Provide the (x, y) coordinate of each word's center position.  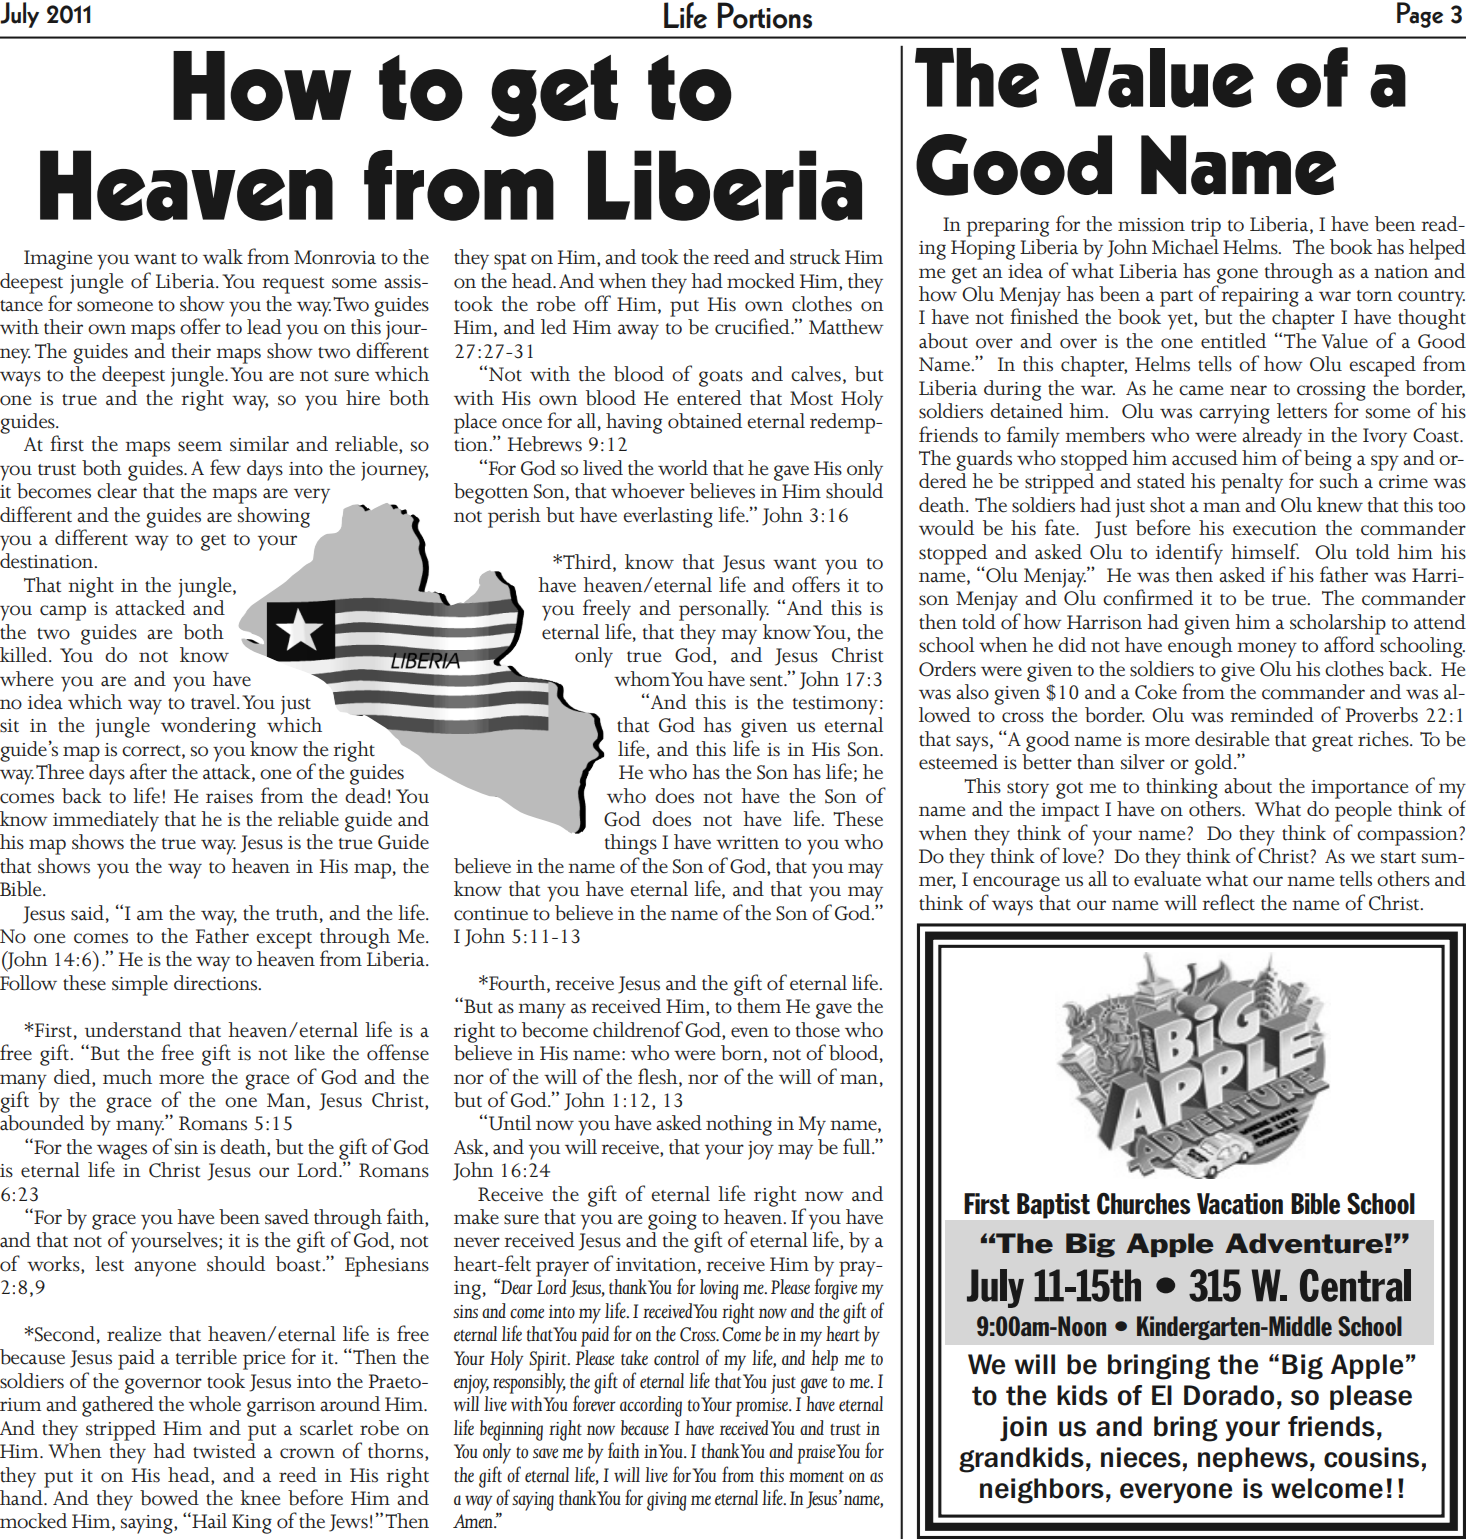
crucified (753, 326)
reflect (1228, 902)
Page (1420, 15)
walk (223, 257)
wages (122, 1153)
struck (815, 257)
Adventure (1304, 1243)
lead (264, 327)
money (1267, 650)
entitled (1233, 341)
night (91, 587)
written (747, 843)
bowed (169, 1498)
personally (724, 610)
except (284, 940)
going (672, 1220)
